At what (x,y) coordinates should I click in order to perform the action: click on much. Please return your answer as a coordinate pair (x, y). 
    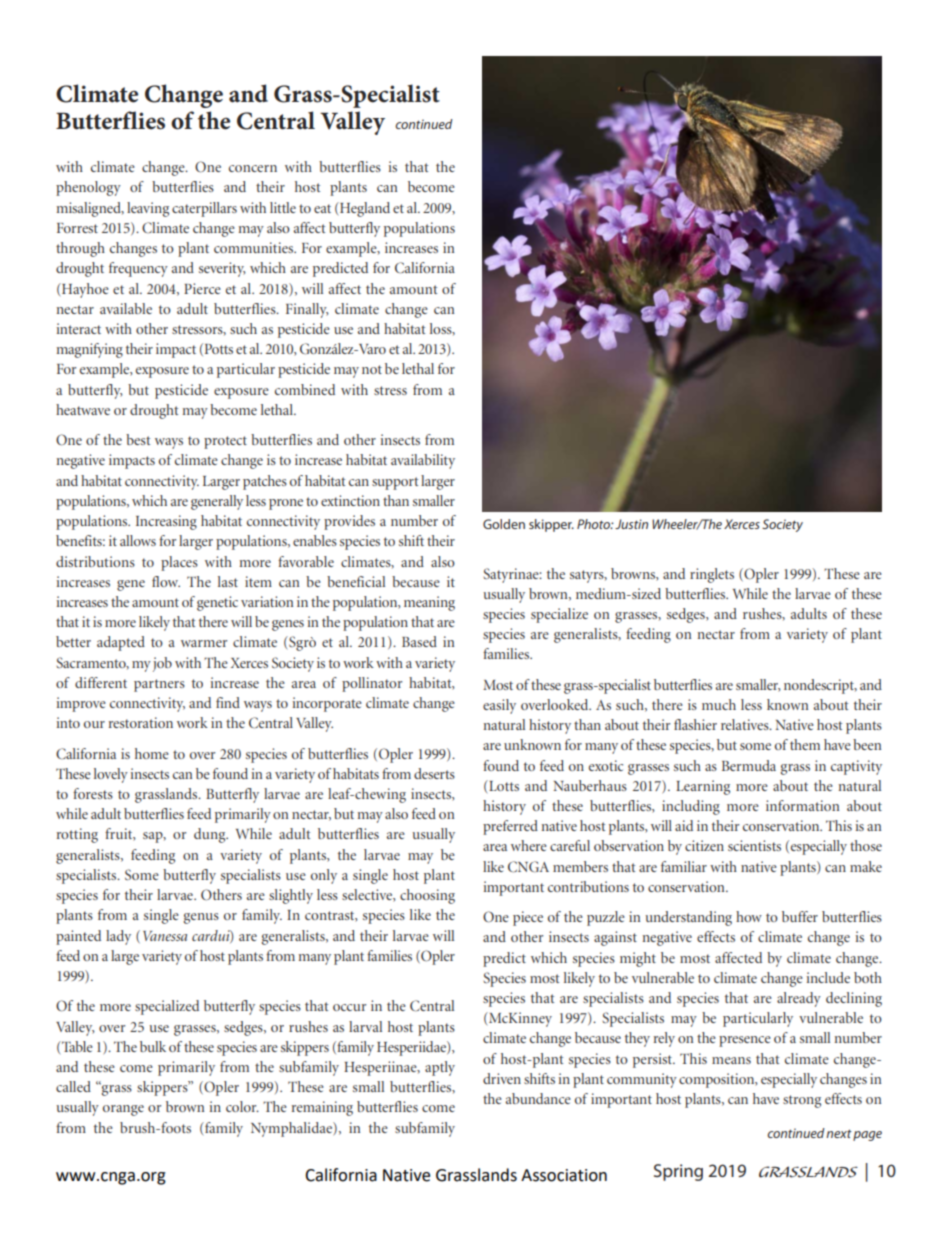
    Looking at the image, I should click on (719, 704).
